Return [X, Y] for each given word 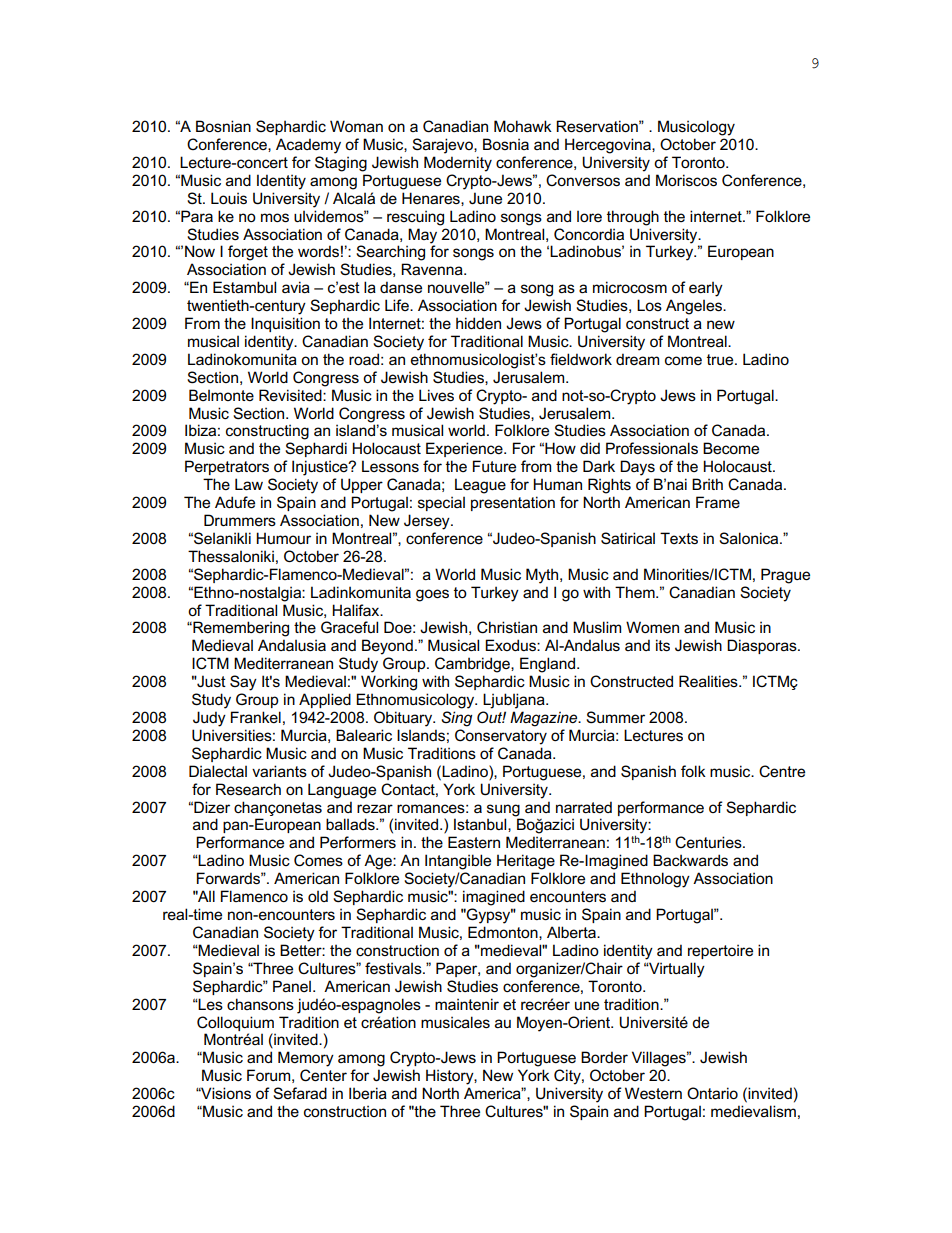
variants [279, 771]
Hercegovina [609, 146]
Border [604, 1057]
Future [494, 466]
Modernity [458, 164]
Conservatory [501, 737]
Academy [308, 146]
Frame [718, 502]
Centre [782, 771]
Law [249, 484]
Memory [306, 1059]
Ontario [712, 1093]
